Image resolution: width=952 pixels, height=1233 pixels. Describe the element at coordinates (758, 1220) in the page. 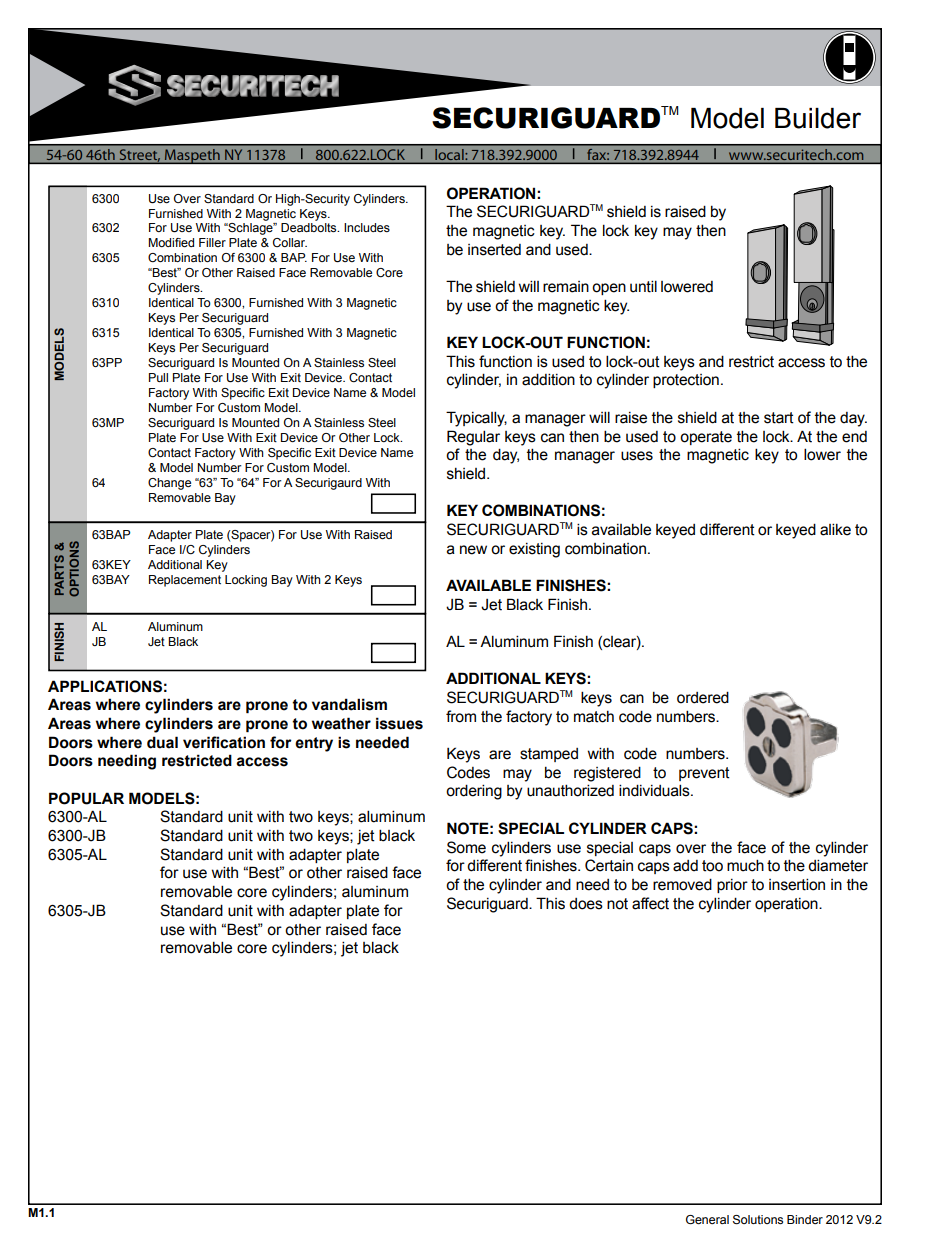

I see `Solutions` at that location.
